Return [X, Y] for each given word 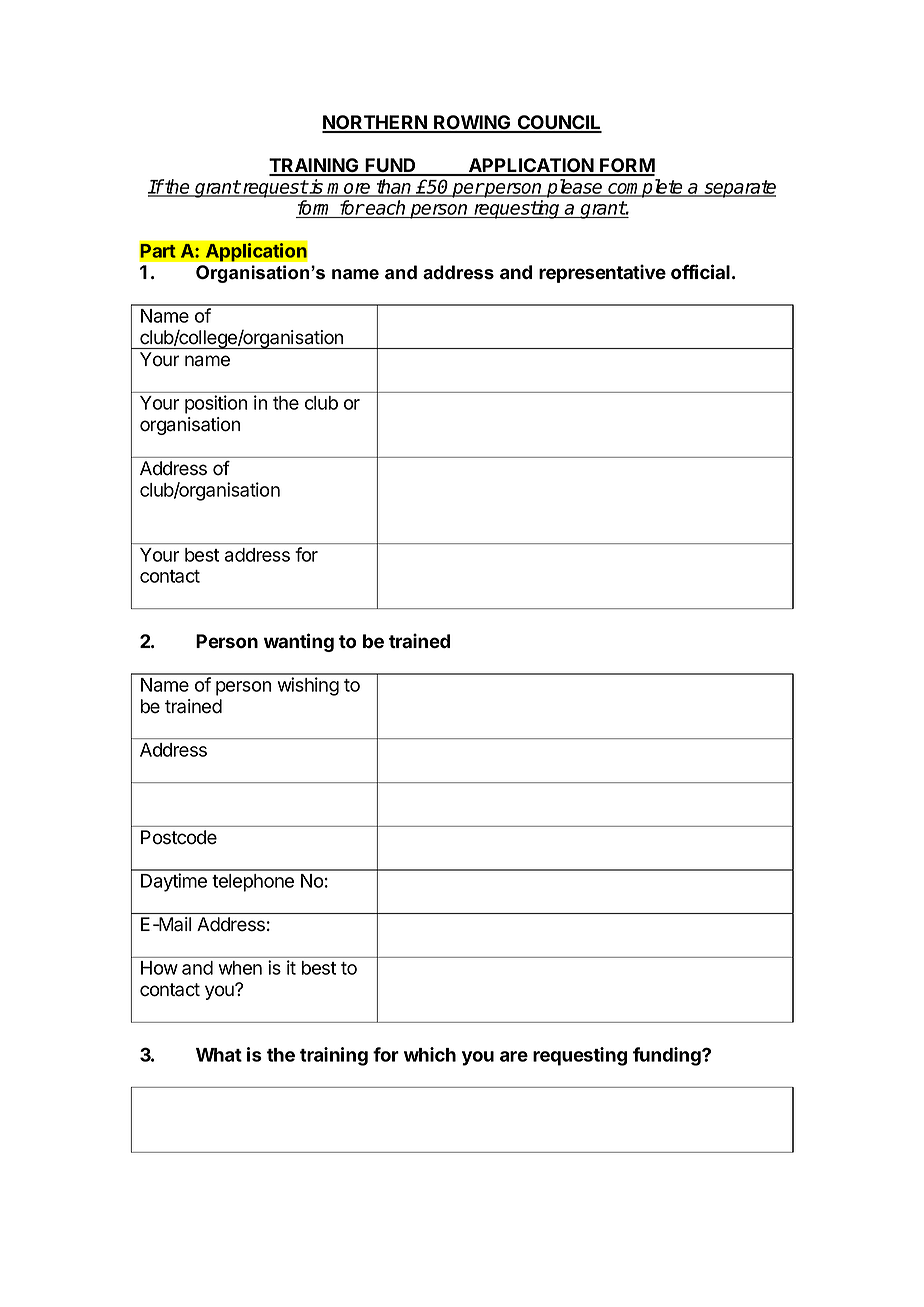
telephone [253, 883]
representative [602, 273]
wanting [299, 642]
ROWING [472, 123]
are [514, 1056]
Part [158, 250]
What [219, 1055]
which [430, 1054]
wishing [308, 686]
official [700, 272]
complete [646, 188]
